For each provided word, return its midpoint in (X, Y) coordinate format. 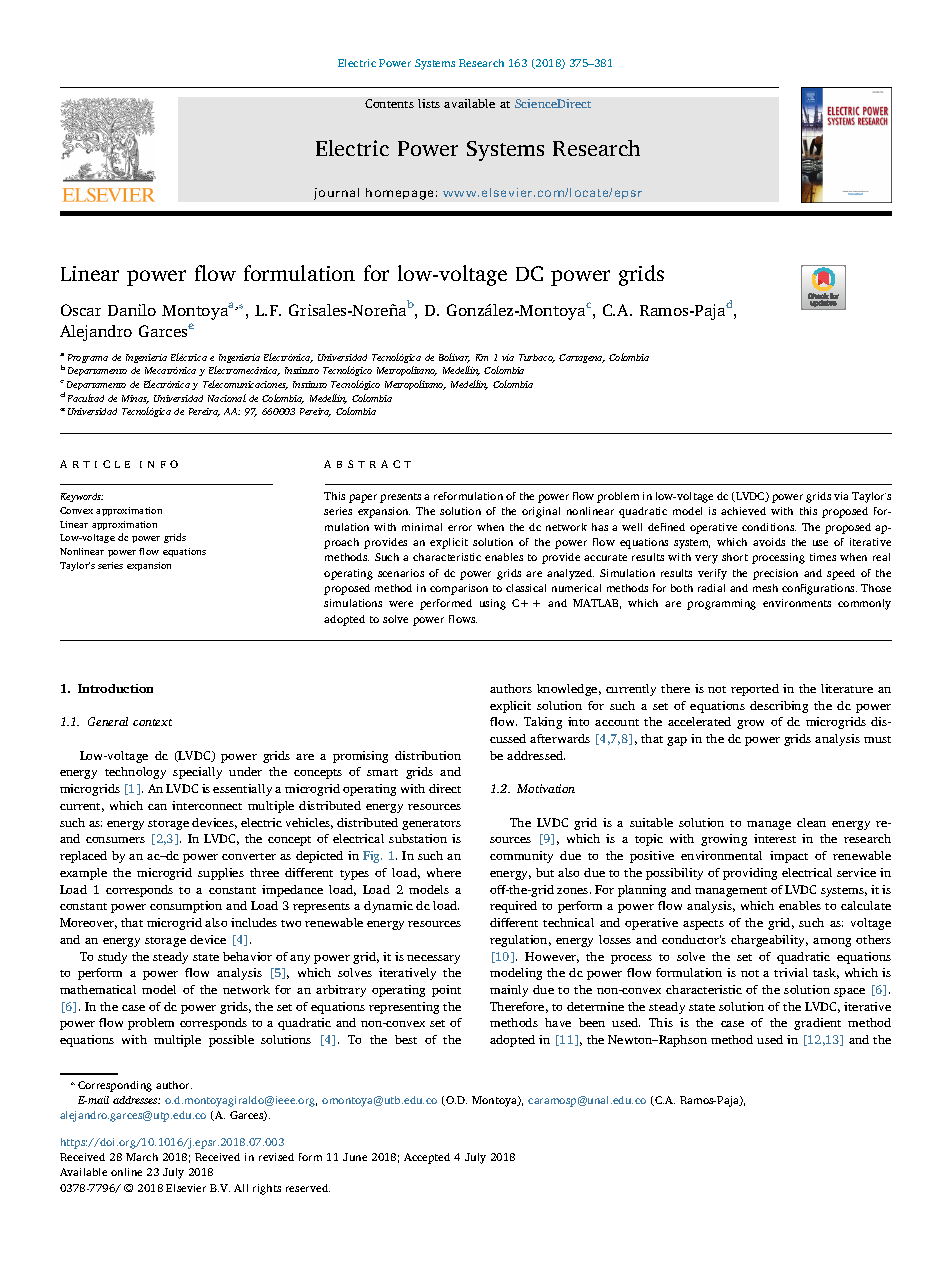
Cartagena (582, 358)
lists (429, 103)
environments (797, 603)
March (142, 1157)
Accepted (427, 1158)
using (493, 604)
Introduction (115, 688)
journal (336, 194)
